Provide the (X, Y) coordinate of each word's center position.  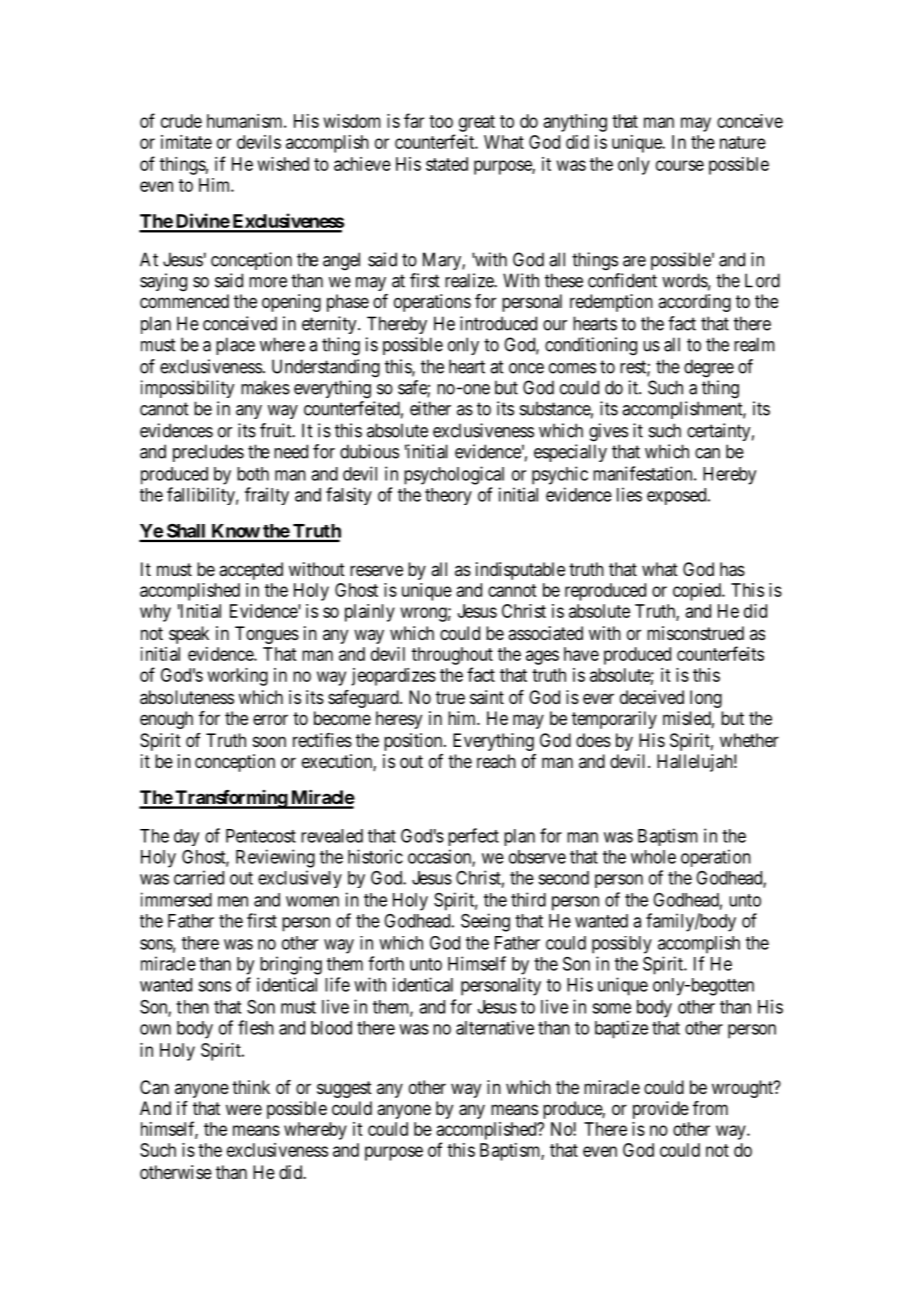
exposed (678, 496)
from (710, 1108)
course (680, 165)
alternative (495, 1027)
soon (269, 741)
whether (749, 740)
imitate (186, 142)
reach (496, 761)
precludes (208, 453)
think (251, 1087)
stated (447, 164)
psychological (454, 475)
